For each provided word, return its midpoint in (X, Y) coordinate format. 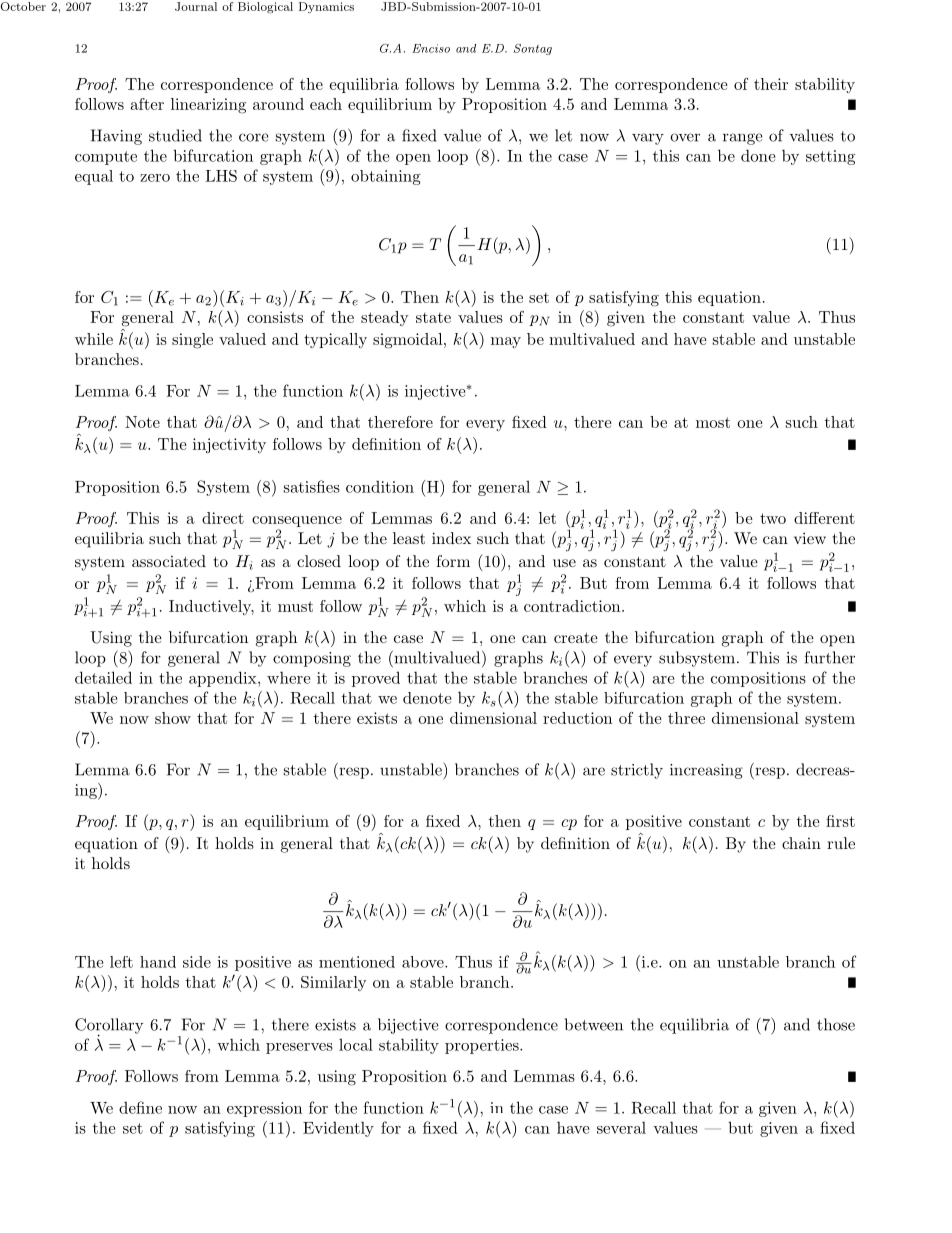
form (453, 561)
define (140, 1107)
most (713, 422)
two (773, 518)
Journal (196, 6)
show (173, 718)
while (94, 339)
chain (801, 843)
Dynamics (326, 8)
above (424, 962)
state (433, 317)
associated (169, 561)
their (771, 84)
